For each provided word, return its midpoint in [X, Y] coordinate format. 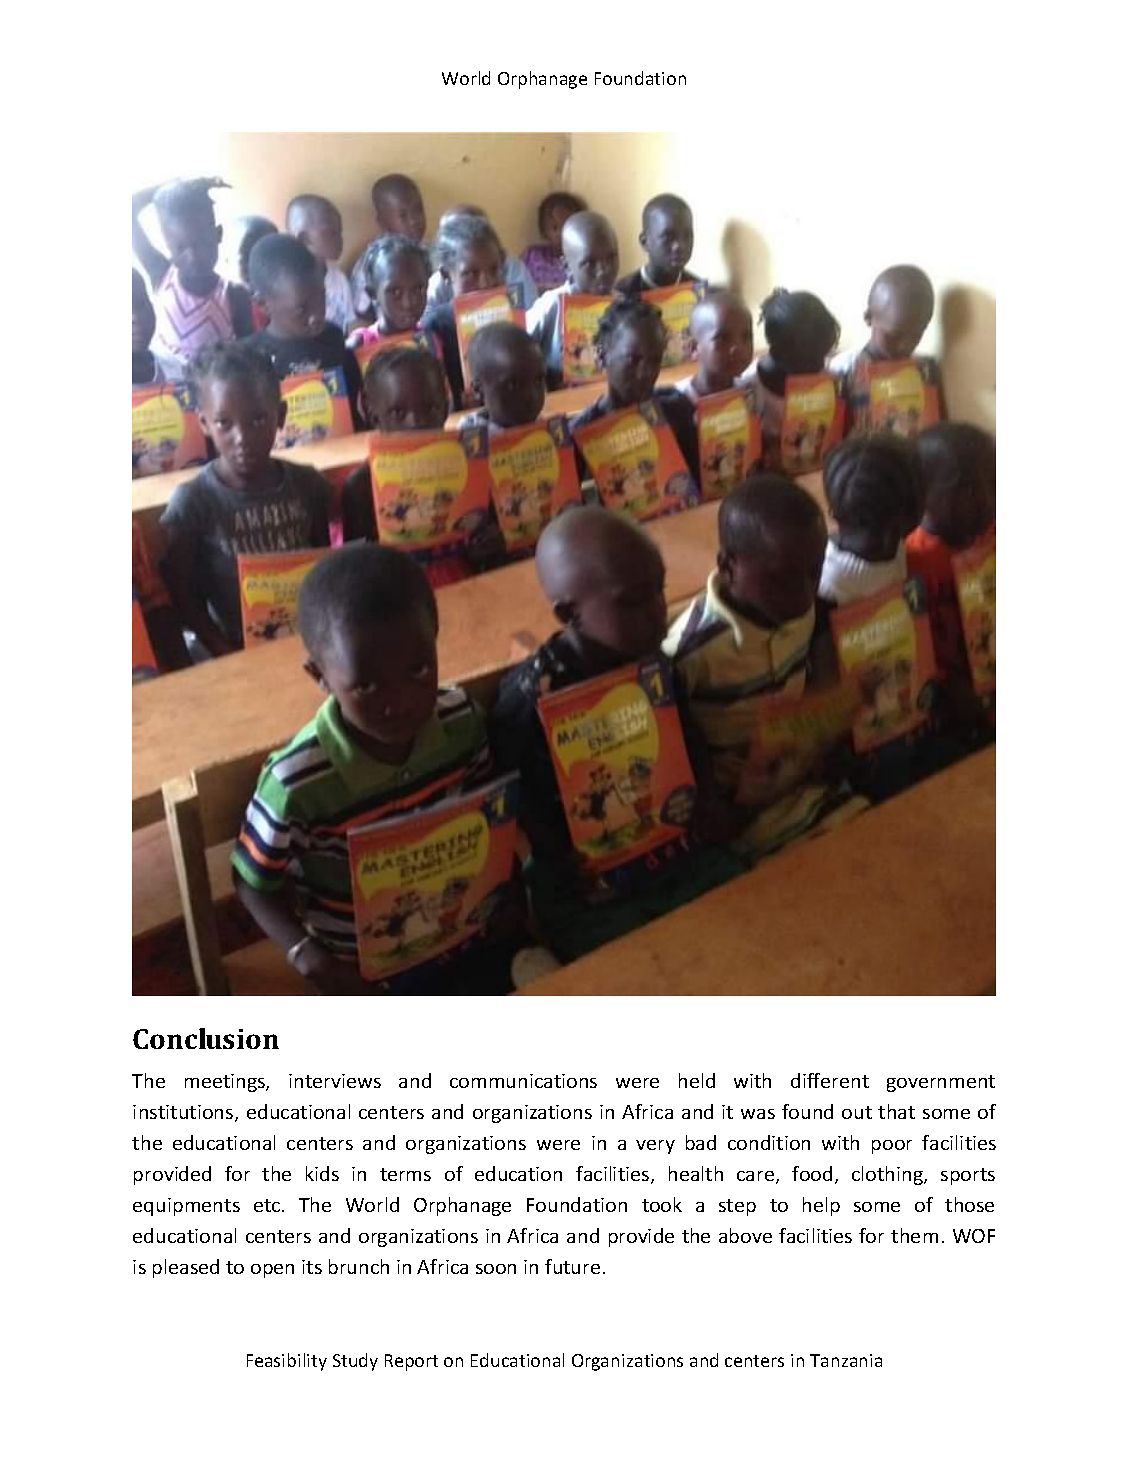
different [830, 1080]
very [655, 1147]
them [914, 1235]
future [572, 1266]
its [312, 1267]
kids [322, 1173]
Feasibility [287, 1362]
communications [523, 1081]
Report [411, 1362]
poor [892, 1147]
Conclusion [206, 1038]
